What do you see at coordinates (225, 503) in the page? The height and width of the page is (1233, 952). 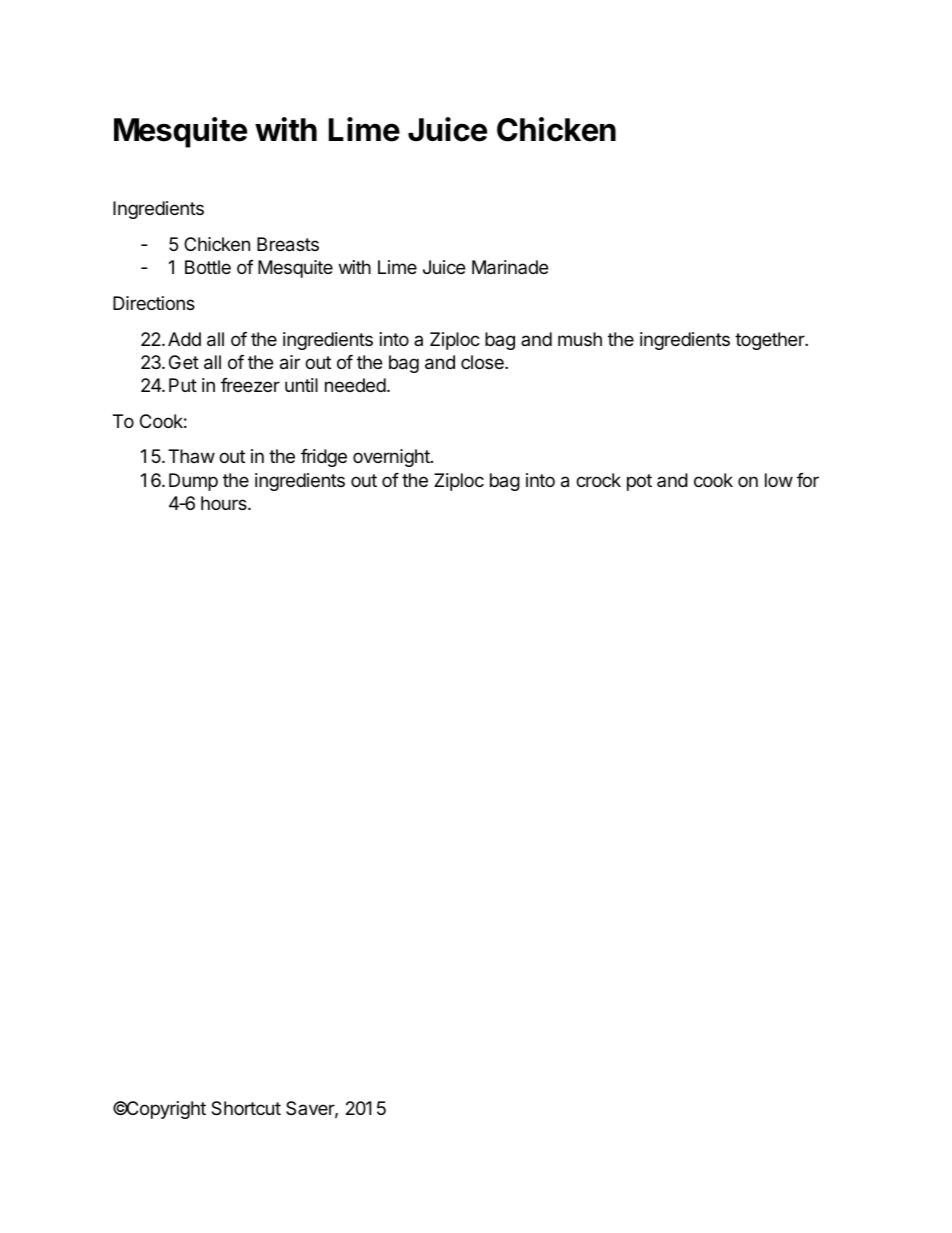 I see `hours` at bounding box center [225, 503].
